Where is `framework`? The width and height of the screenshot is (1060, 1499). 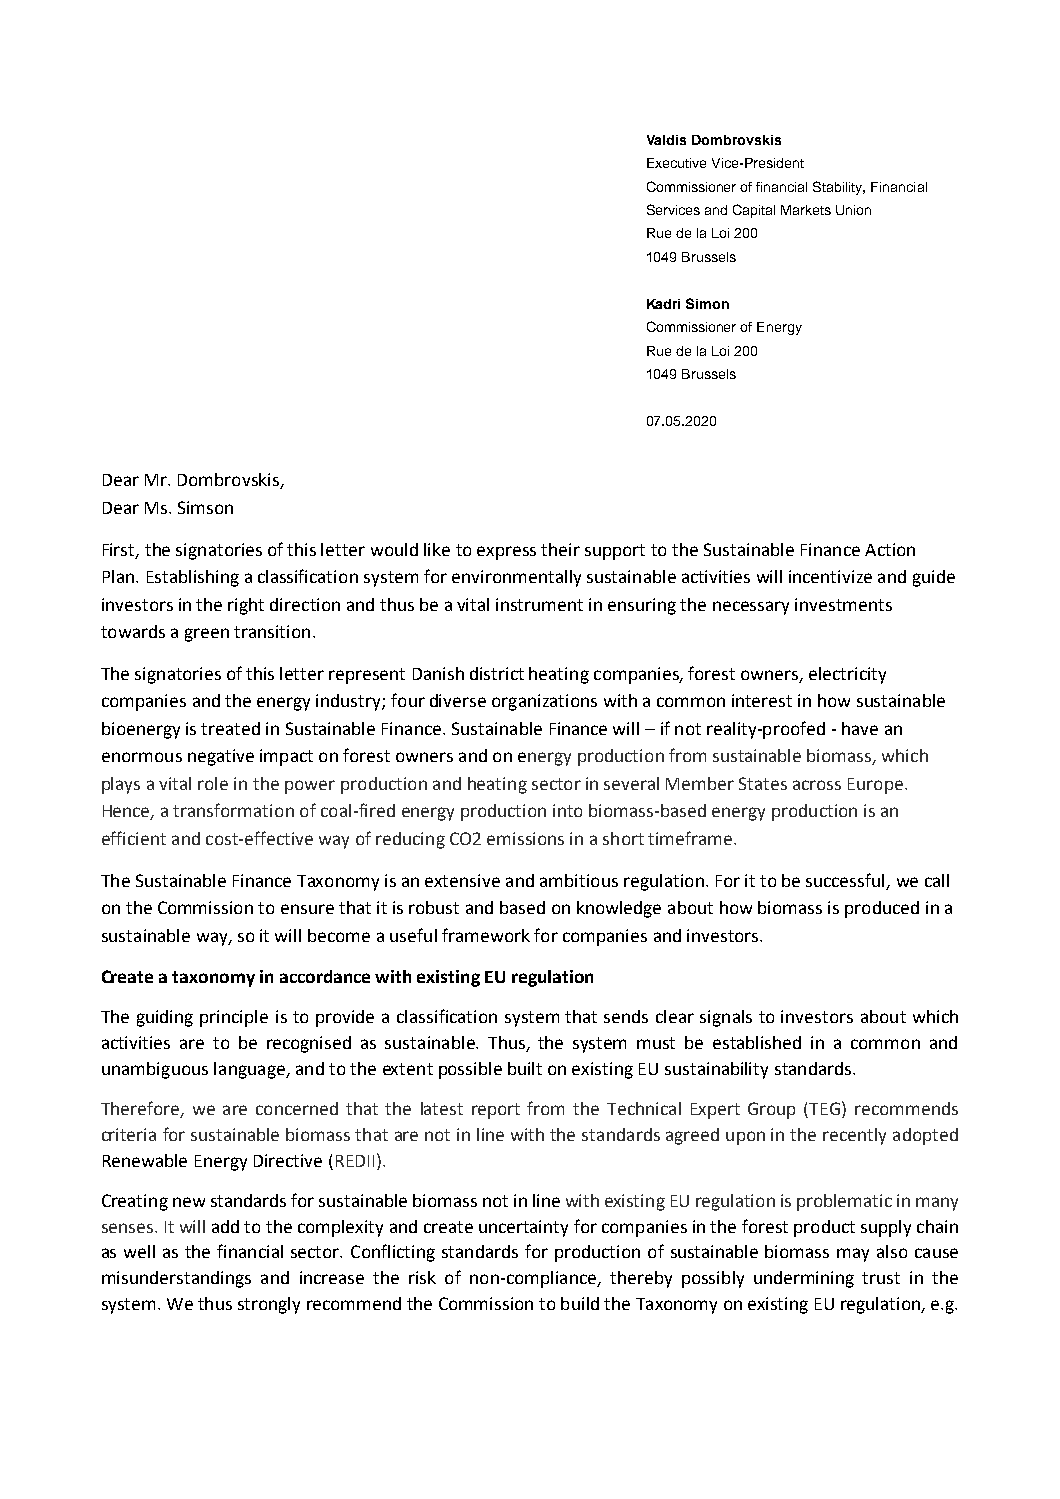
framework is located at coordinates (486, 935).
